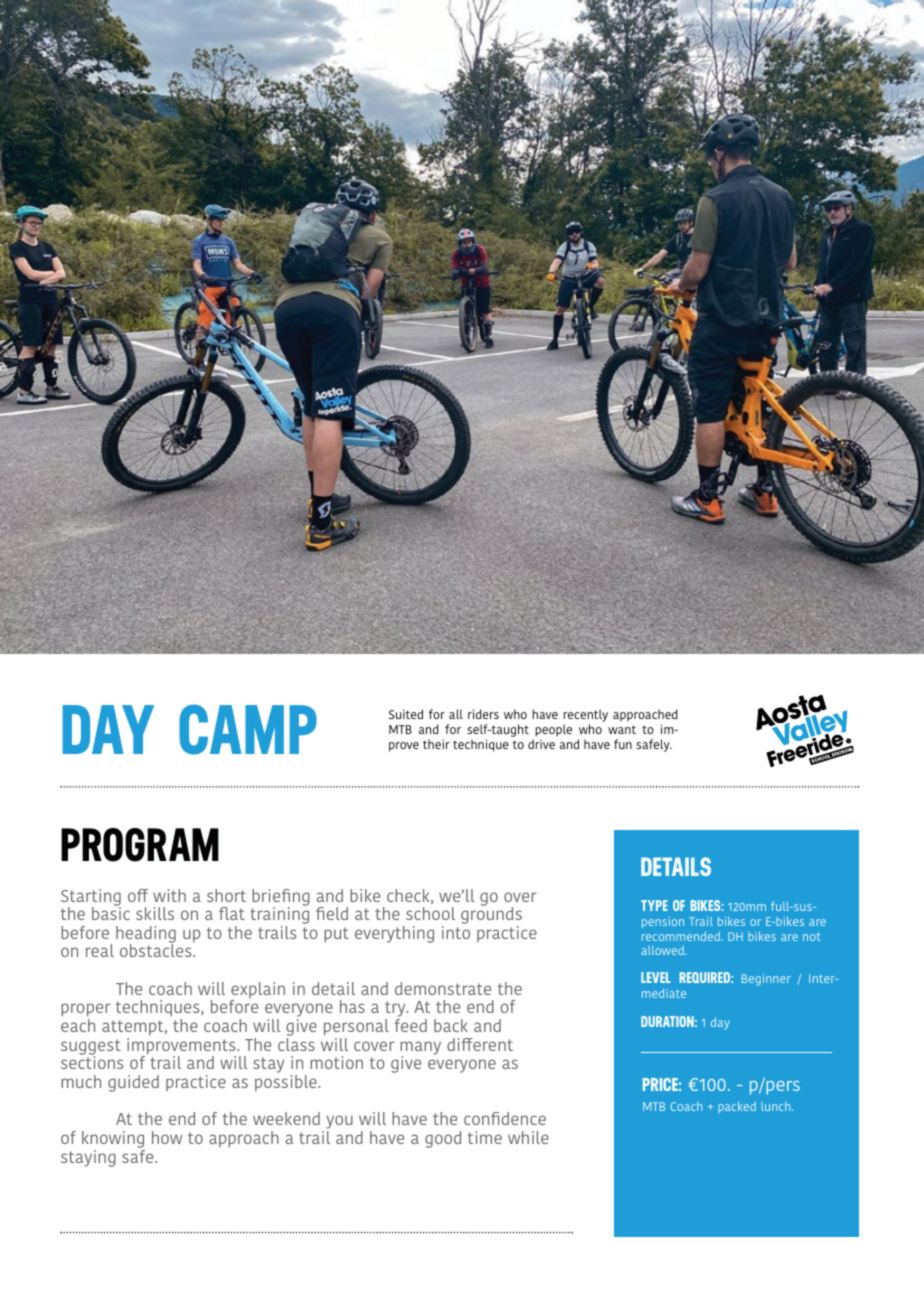 Image resolution: width=924 pixels, height=1308 pixels. Describe the element at coordinates (737, 1107) in the document. I see `packed` at that location.
